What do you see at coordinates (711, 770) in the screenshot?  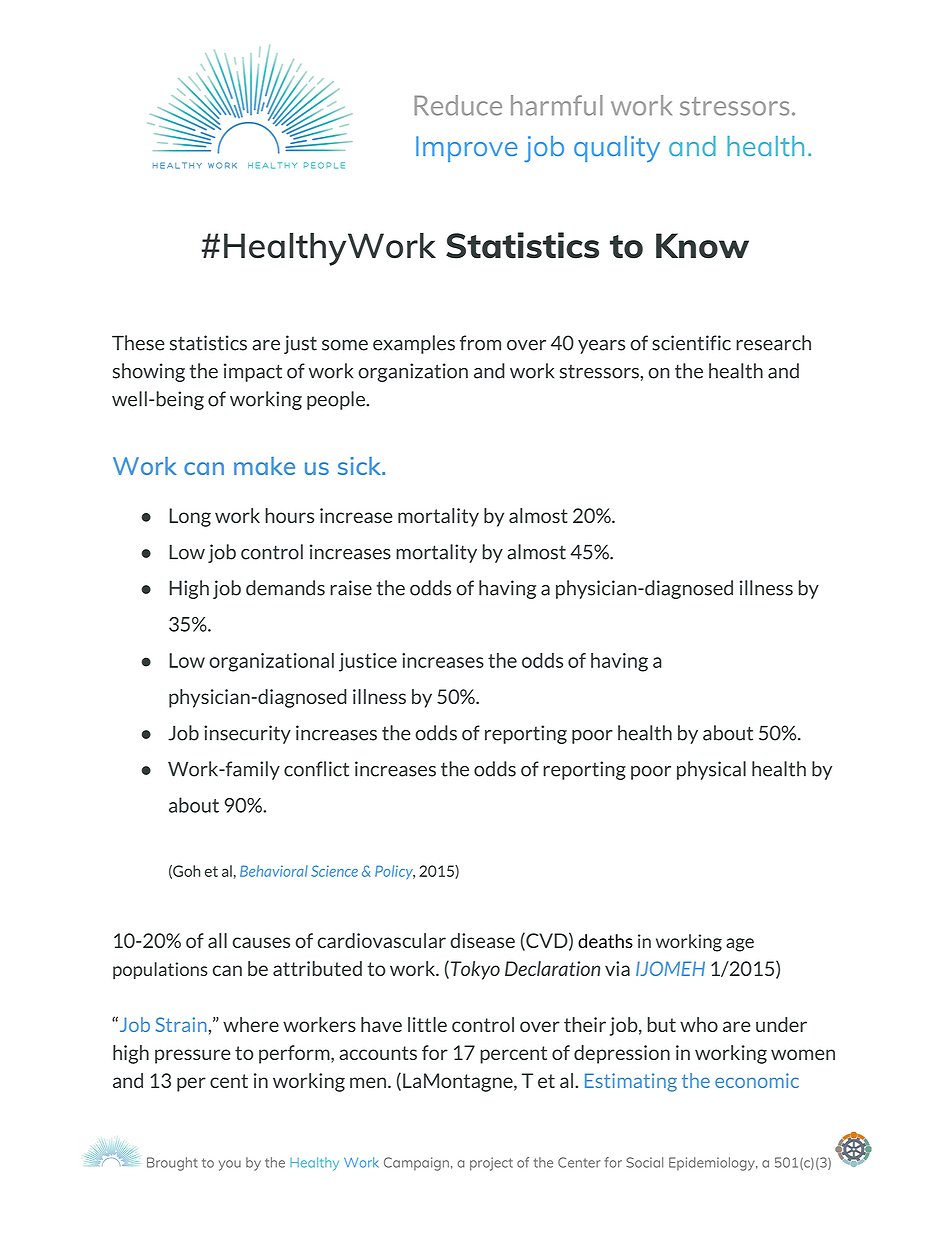 I see `physical` at bounding box center [711, 770].
